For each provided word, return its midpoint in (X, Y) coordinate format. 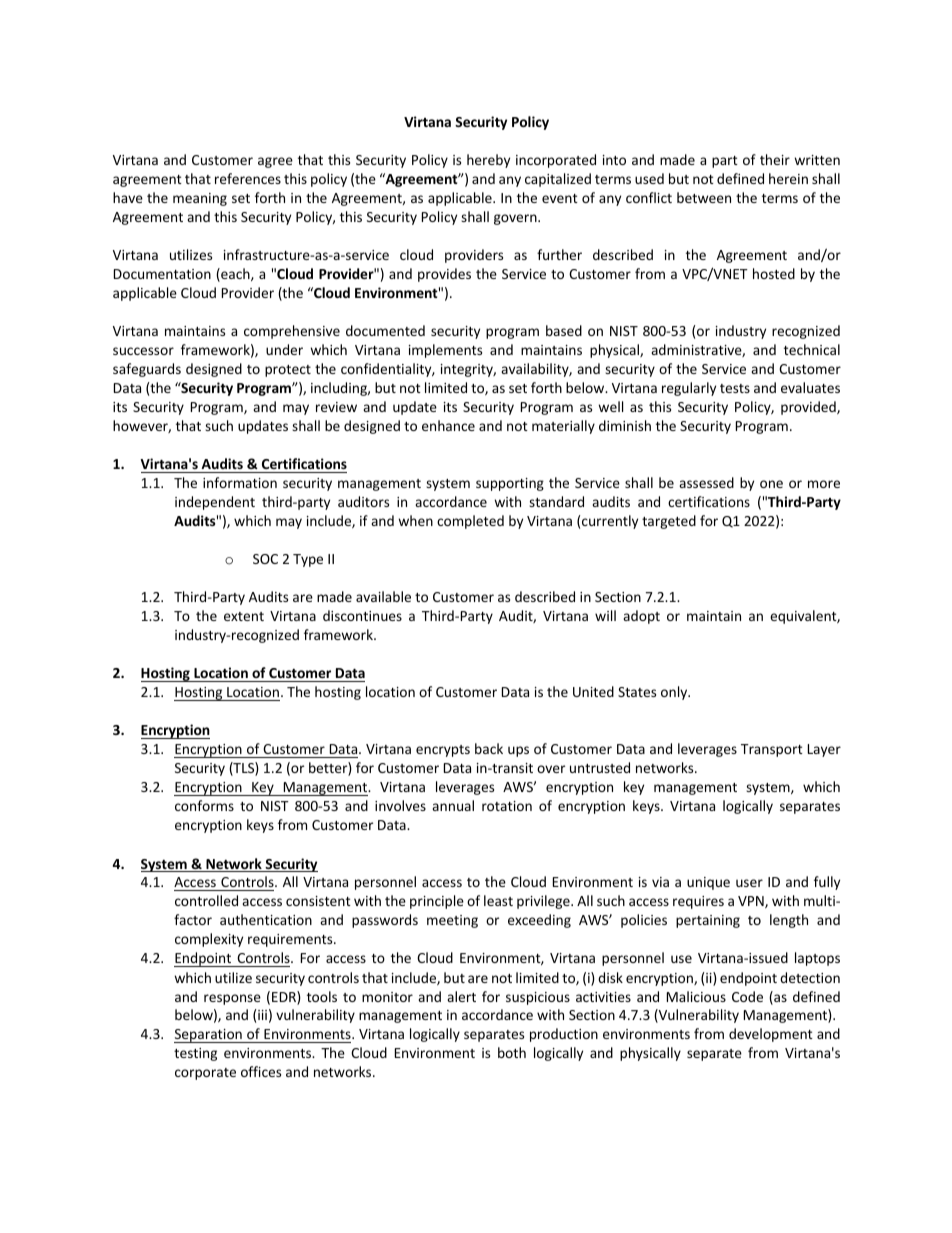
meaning (200, 199)
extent (244, 616)
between (704, 197)
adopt (641, 617)
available (383, 596)
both (512, 1052)
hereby (488, 161)
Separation (209, 1036)
